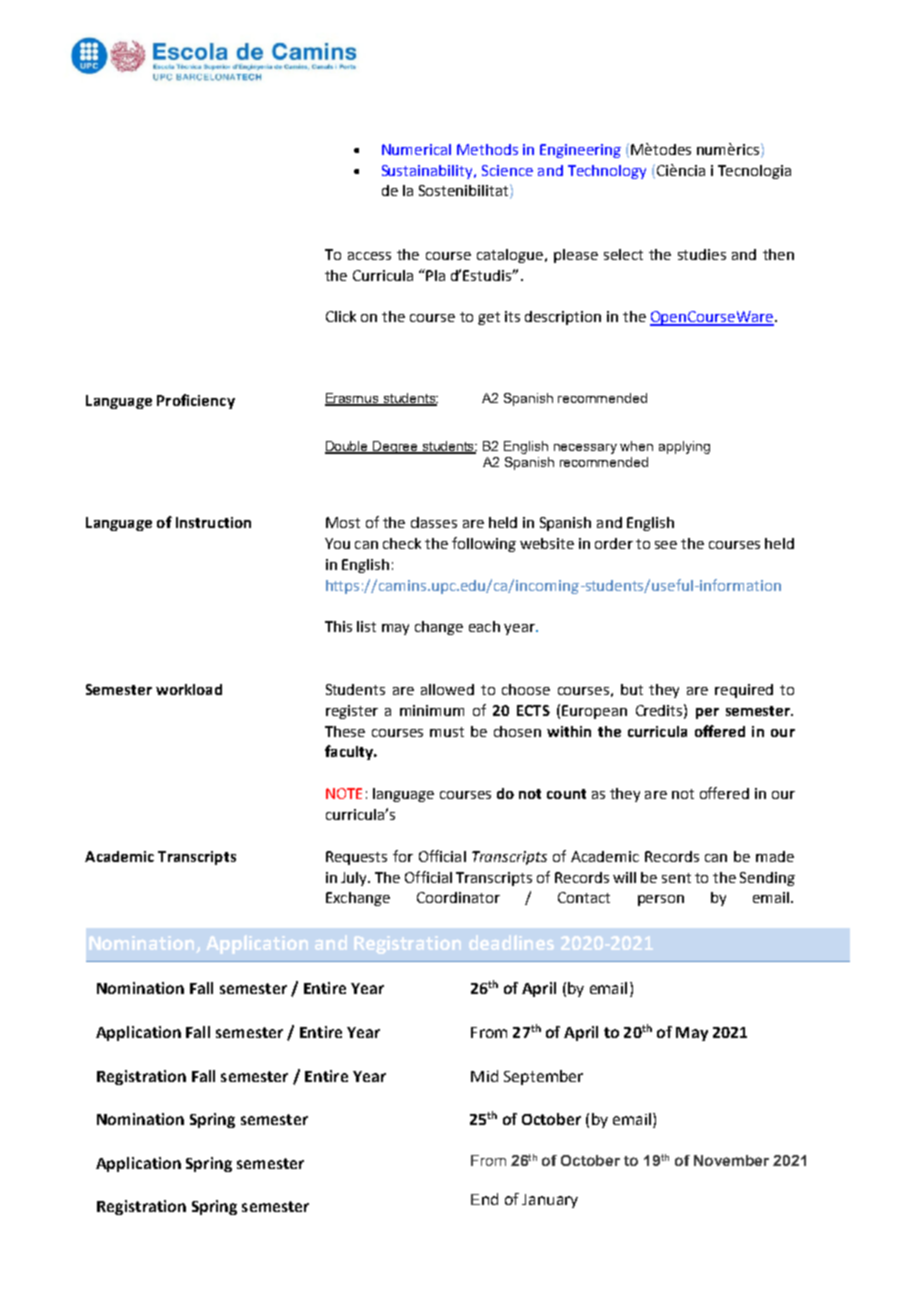 The image size is (924, 1308). What do you see at coordinates (189, 689) in the image?
I see `workload` at bounding box center [189, 689].
